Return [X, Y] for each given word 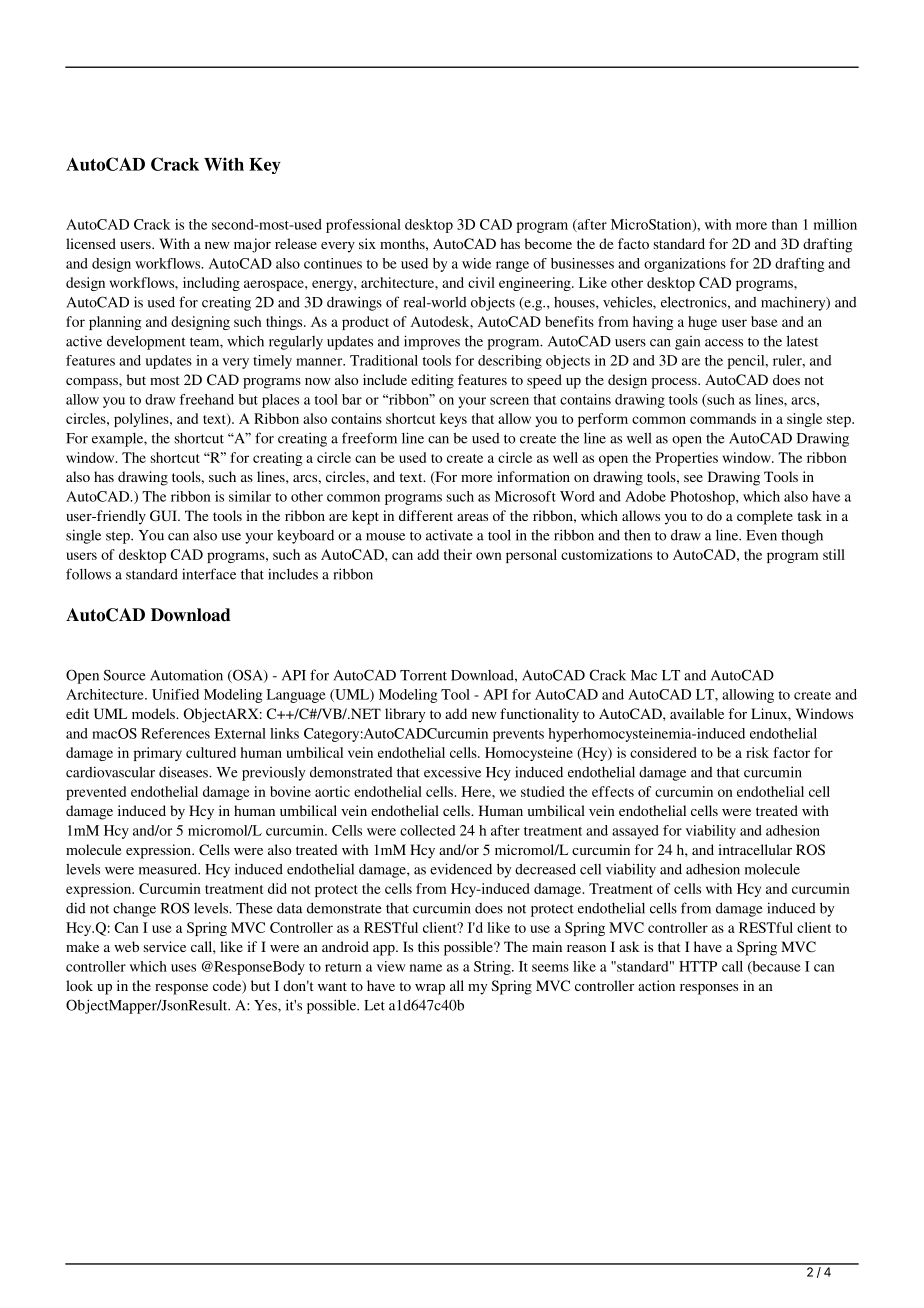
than [785, 224]
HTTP [698, 966]
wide [476, 263]
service [165, 946]
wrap [430, 989]
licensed [91, 243]
